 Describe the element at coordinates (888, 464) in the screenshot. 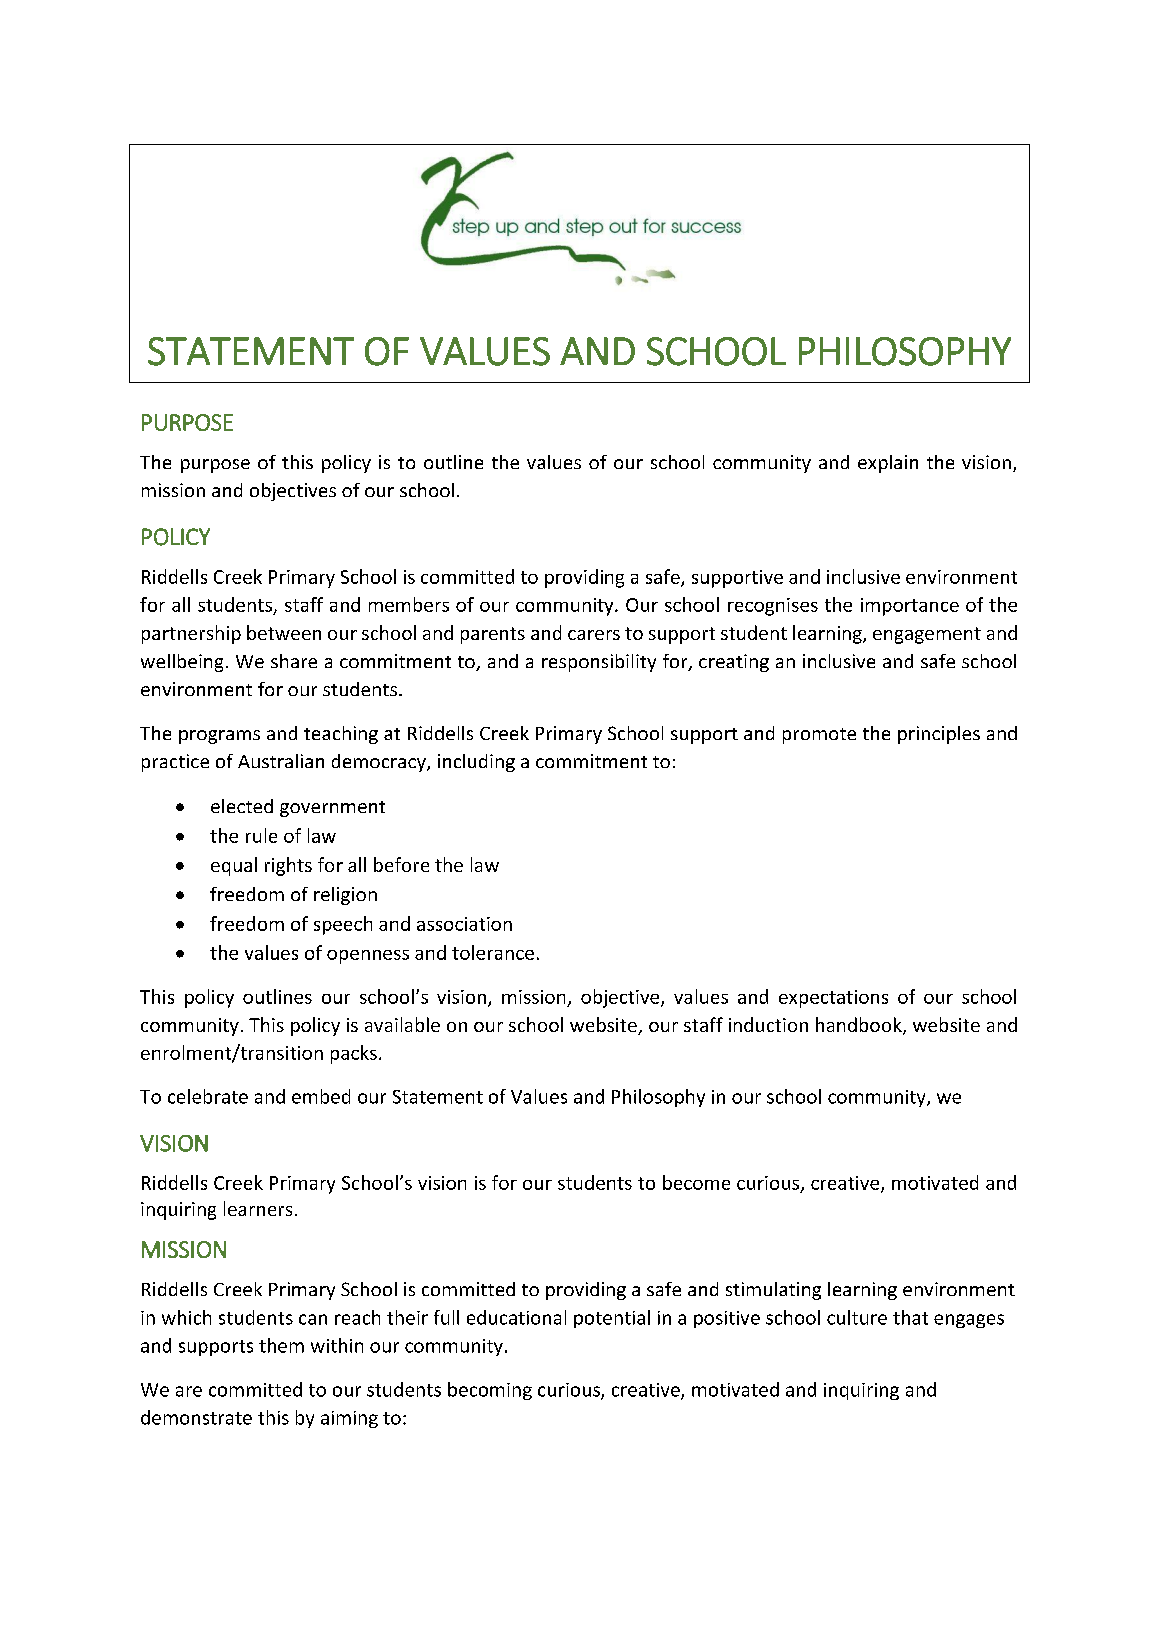

I see `explain` at that location.
